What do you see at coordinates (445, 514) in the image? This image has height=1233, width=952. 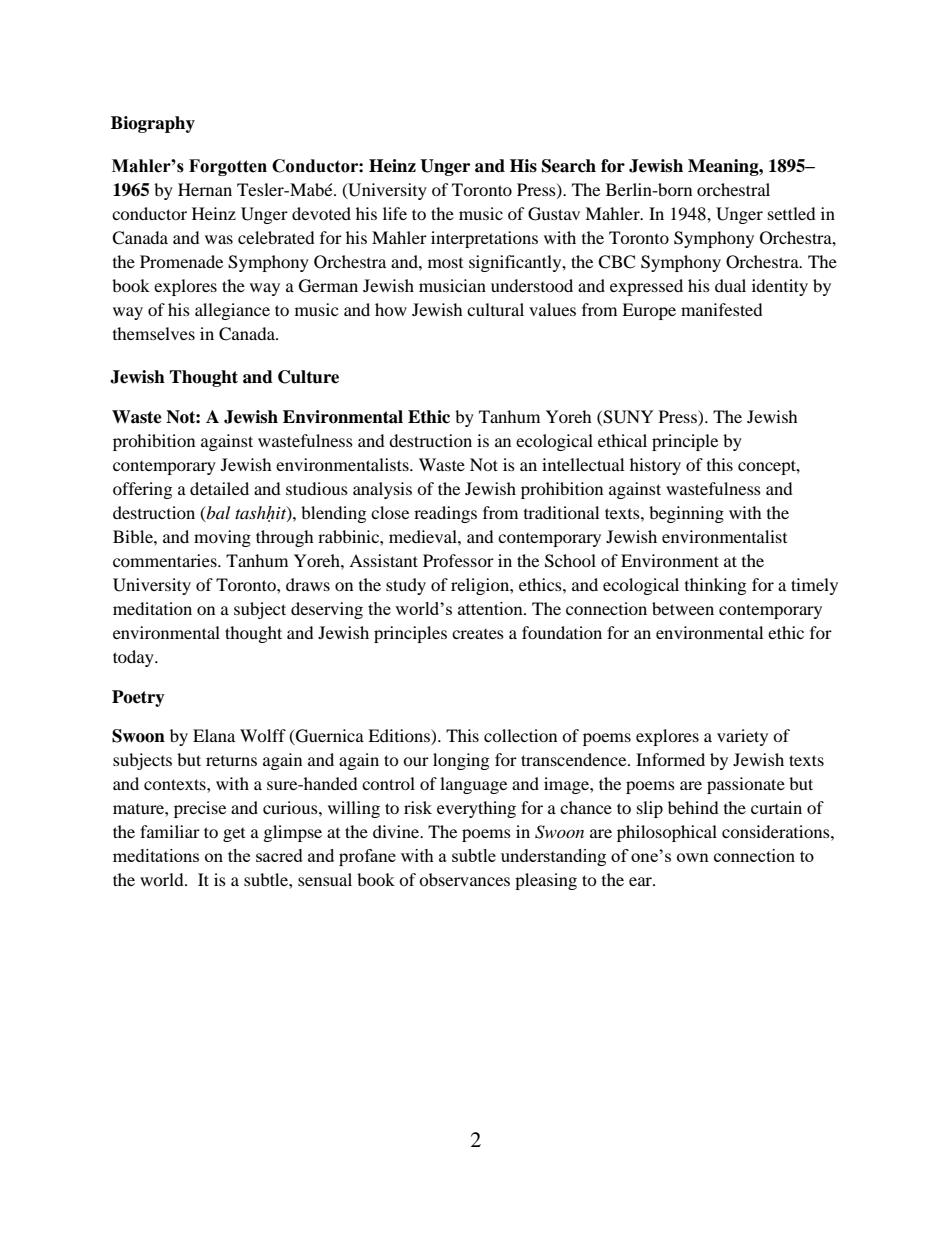 I see `readings` at bounding box center [445, 514].
